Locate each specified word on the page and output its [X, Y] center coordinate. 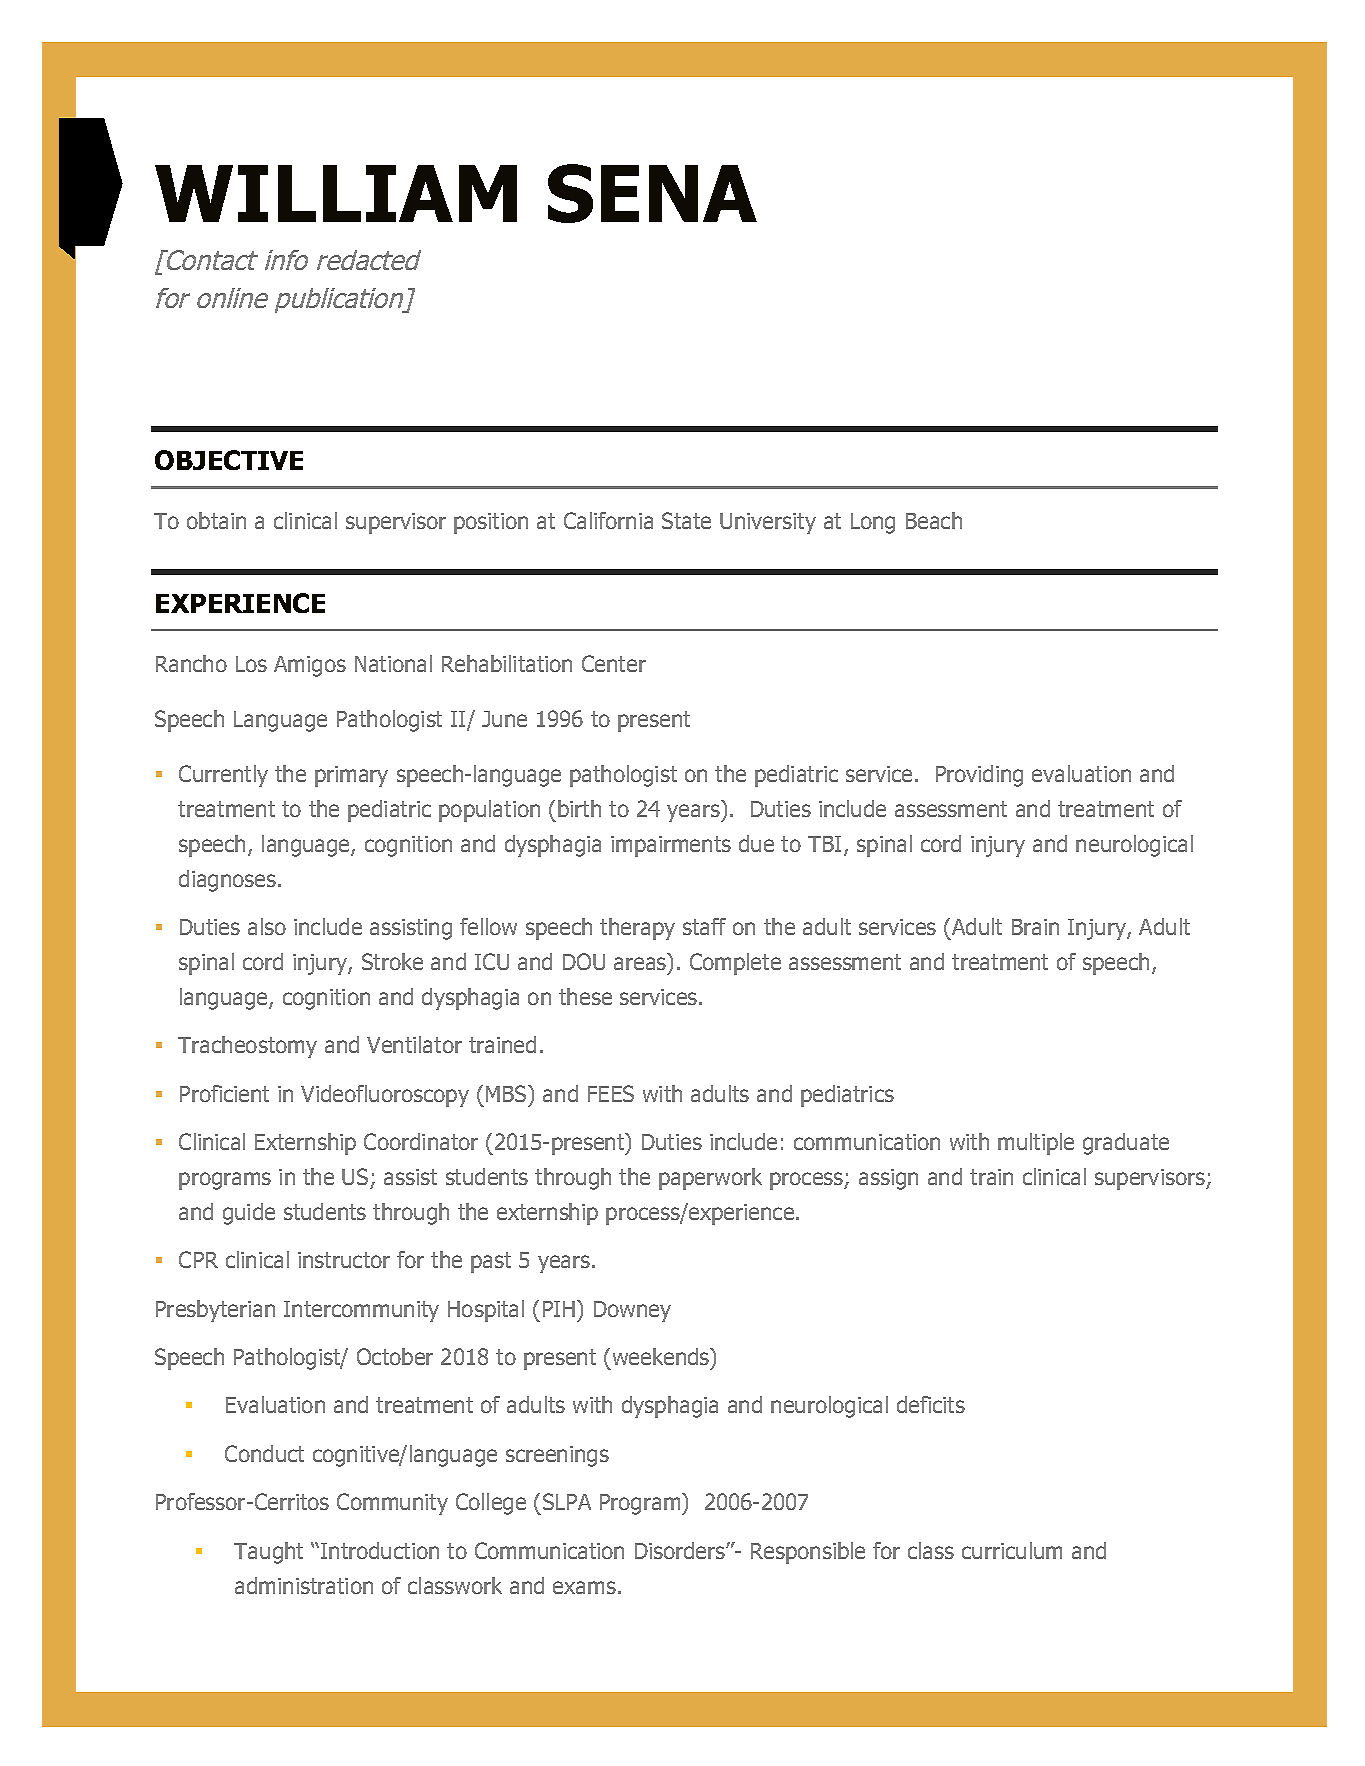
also [267, 926]
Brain [1035, 927]
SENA [652, 193]
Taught [268, 1553]
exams [584, 1587]
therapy [637, 929]
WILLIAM [336, 193]
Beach [934, 520]
